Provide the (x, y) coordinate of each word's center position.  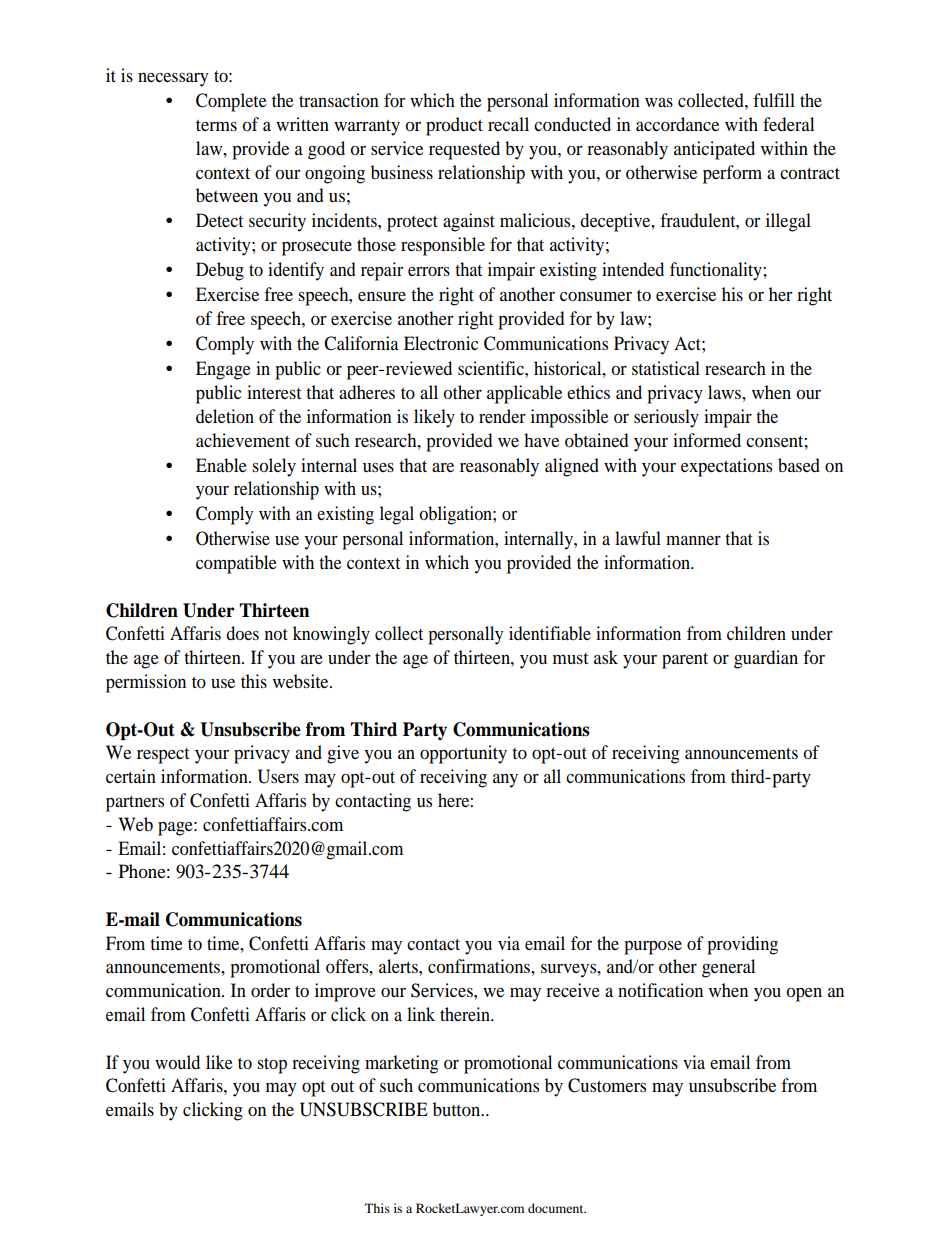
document (557, 1208)
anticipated (714, 150)
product (454, 126)
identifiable (550, 633)
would (177, 1062)
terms (216, 125)
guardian (766, 659)
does (242, 633)
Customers (607, 1085)
